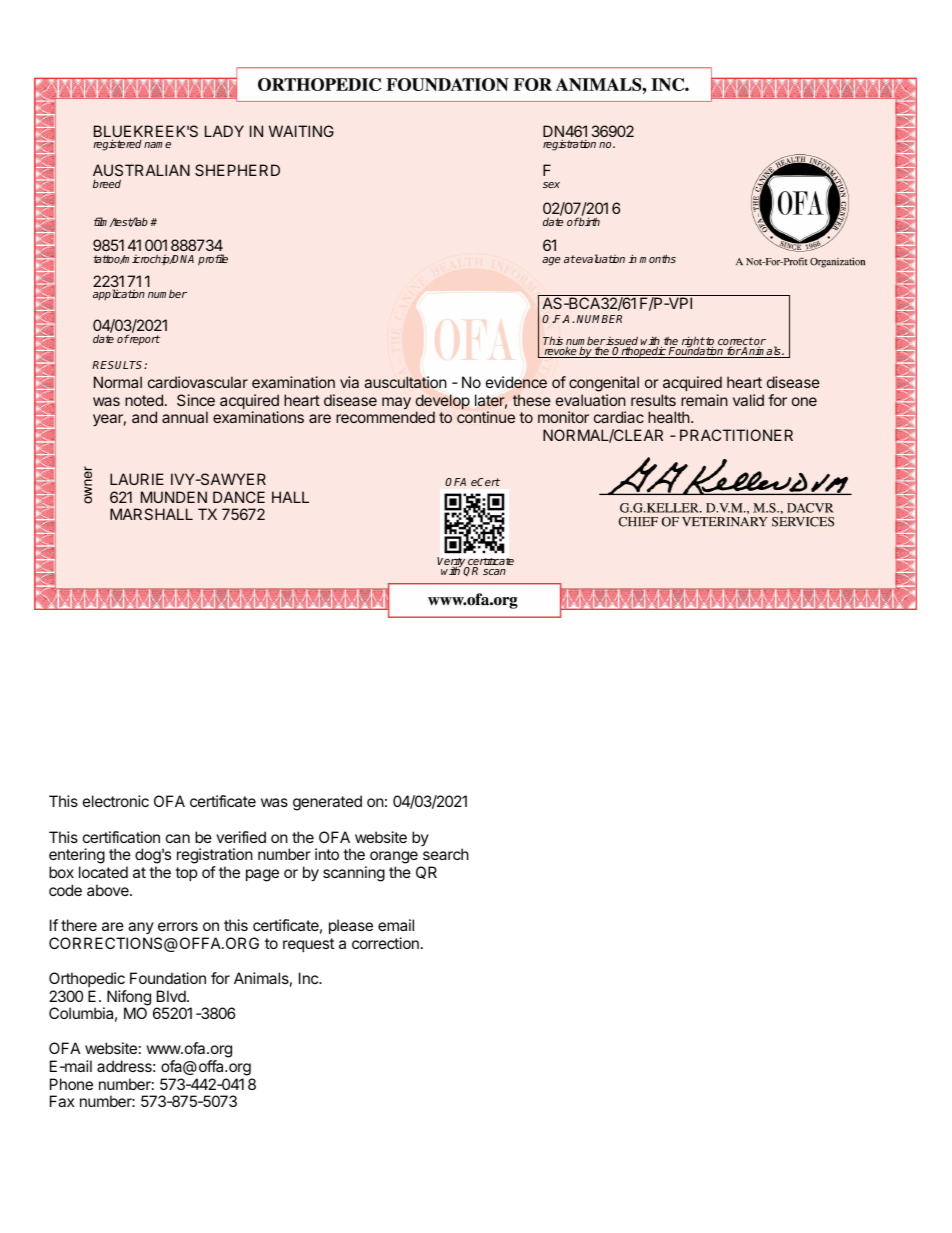 Image resolution: width=952 pixels, height=1233 pixels. What do you see at coordinates (301, 131) in the page?
I see `WAITING` at bounding box center [301, 131].
